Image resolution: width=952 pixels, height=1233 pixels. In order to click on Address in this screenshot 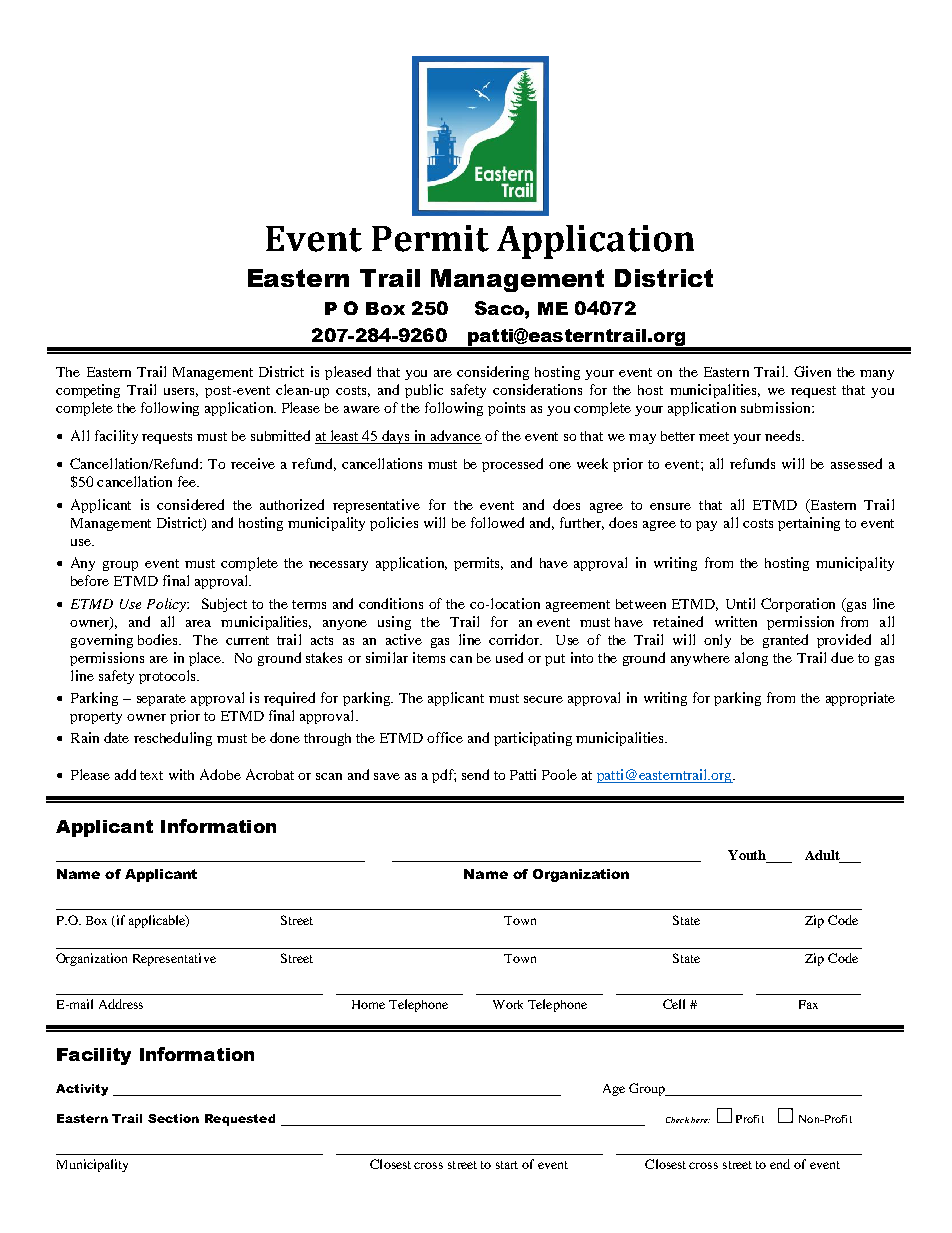, I will do `click(121, 1004)`.
